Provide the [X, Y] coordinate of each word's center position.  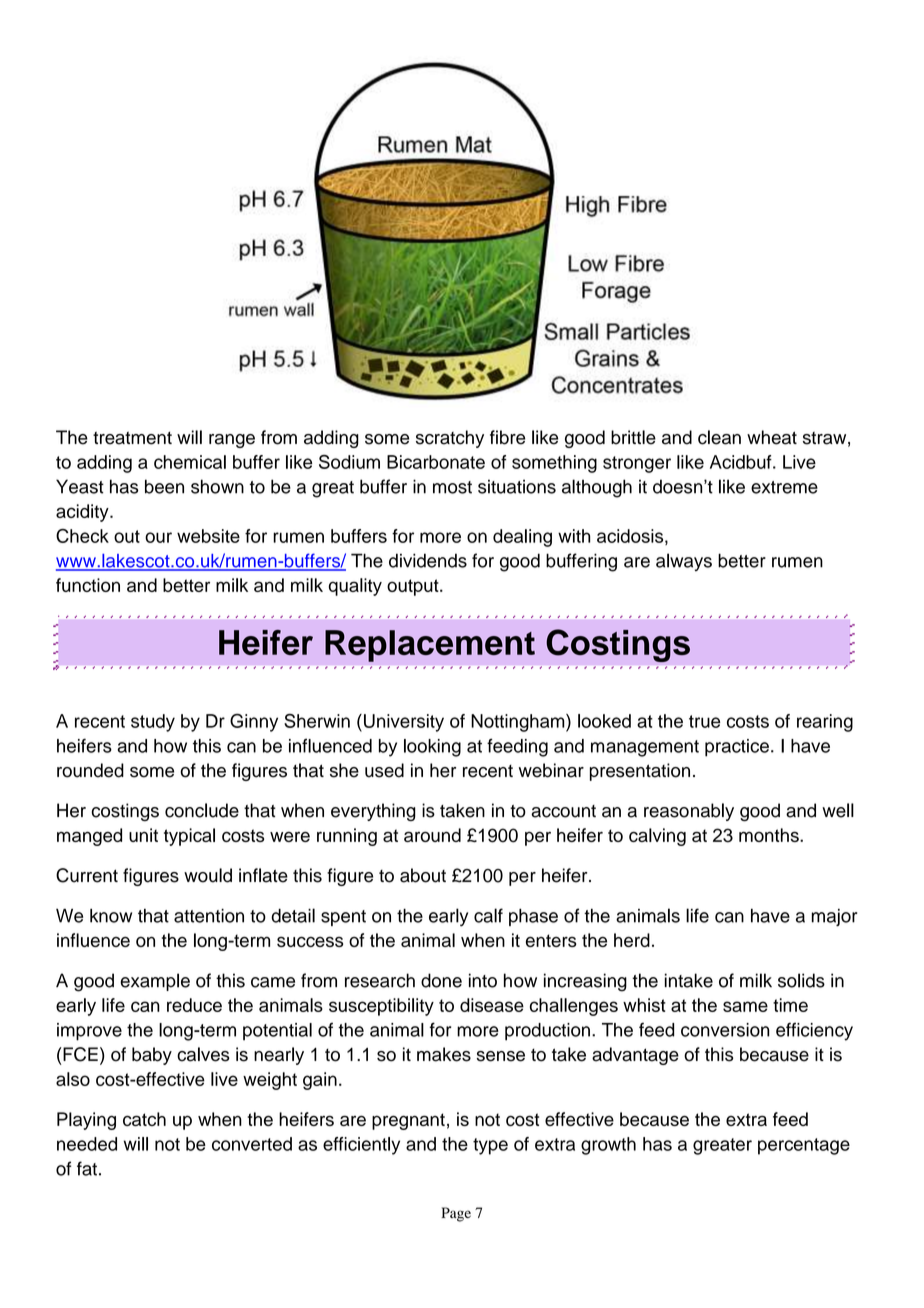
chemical [190, 462]
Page [456, 1214]
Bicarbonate [436, 462]
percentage [804, 1146]
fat [87, 1168]
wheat [772, 437]
